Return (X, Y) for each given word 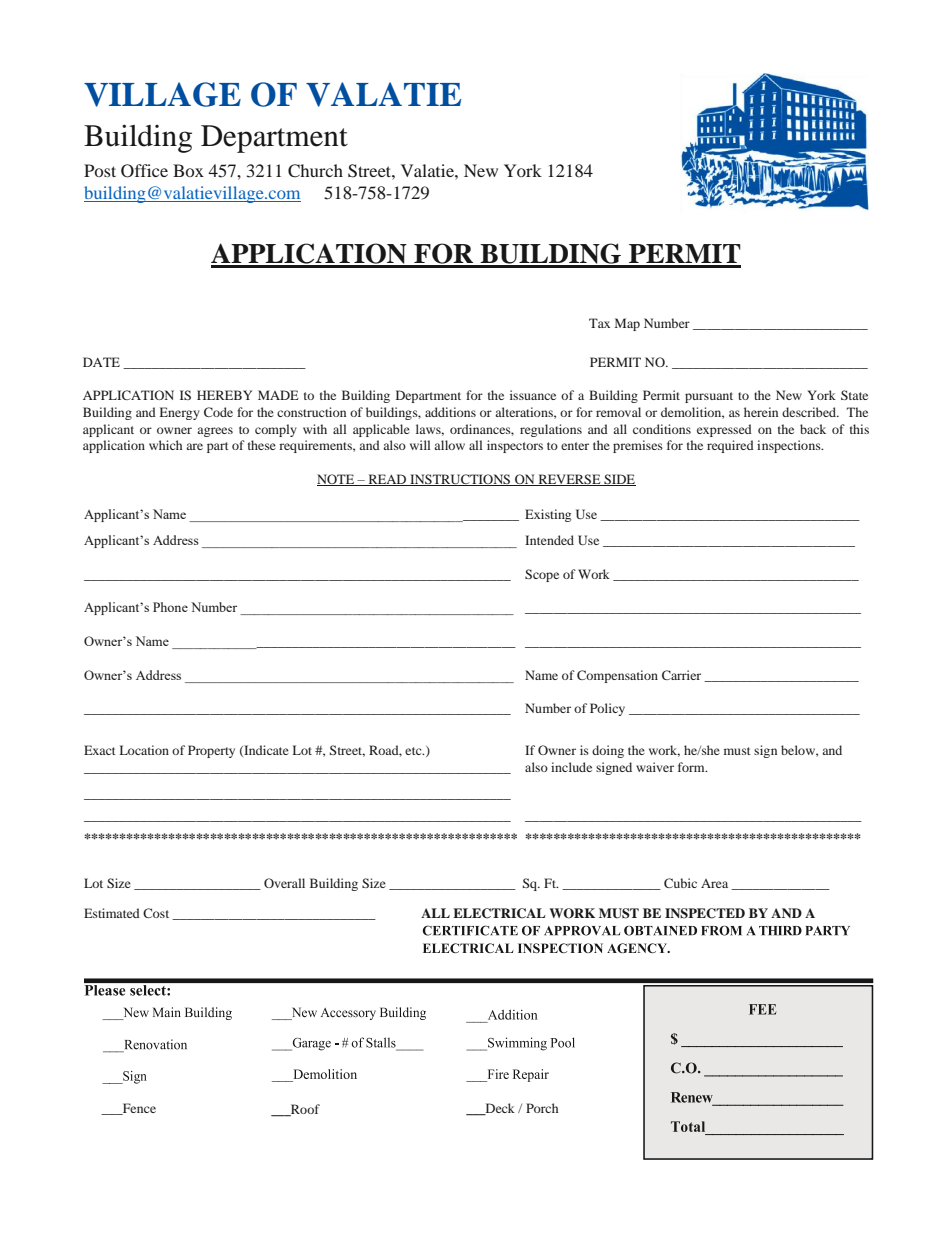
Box (188, 170)
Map (627, 324)
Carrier (681, 675)
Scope (542, 575)
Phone (170, 607)
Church (315, 171)
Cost (156, 913)
